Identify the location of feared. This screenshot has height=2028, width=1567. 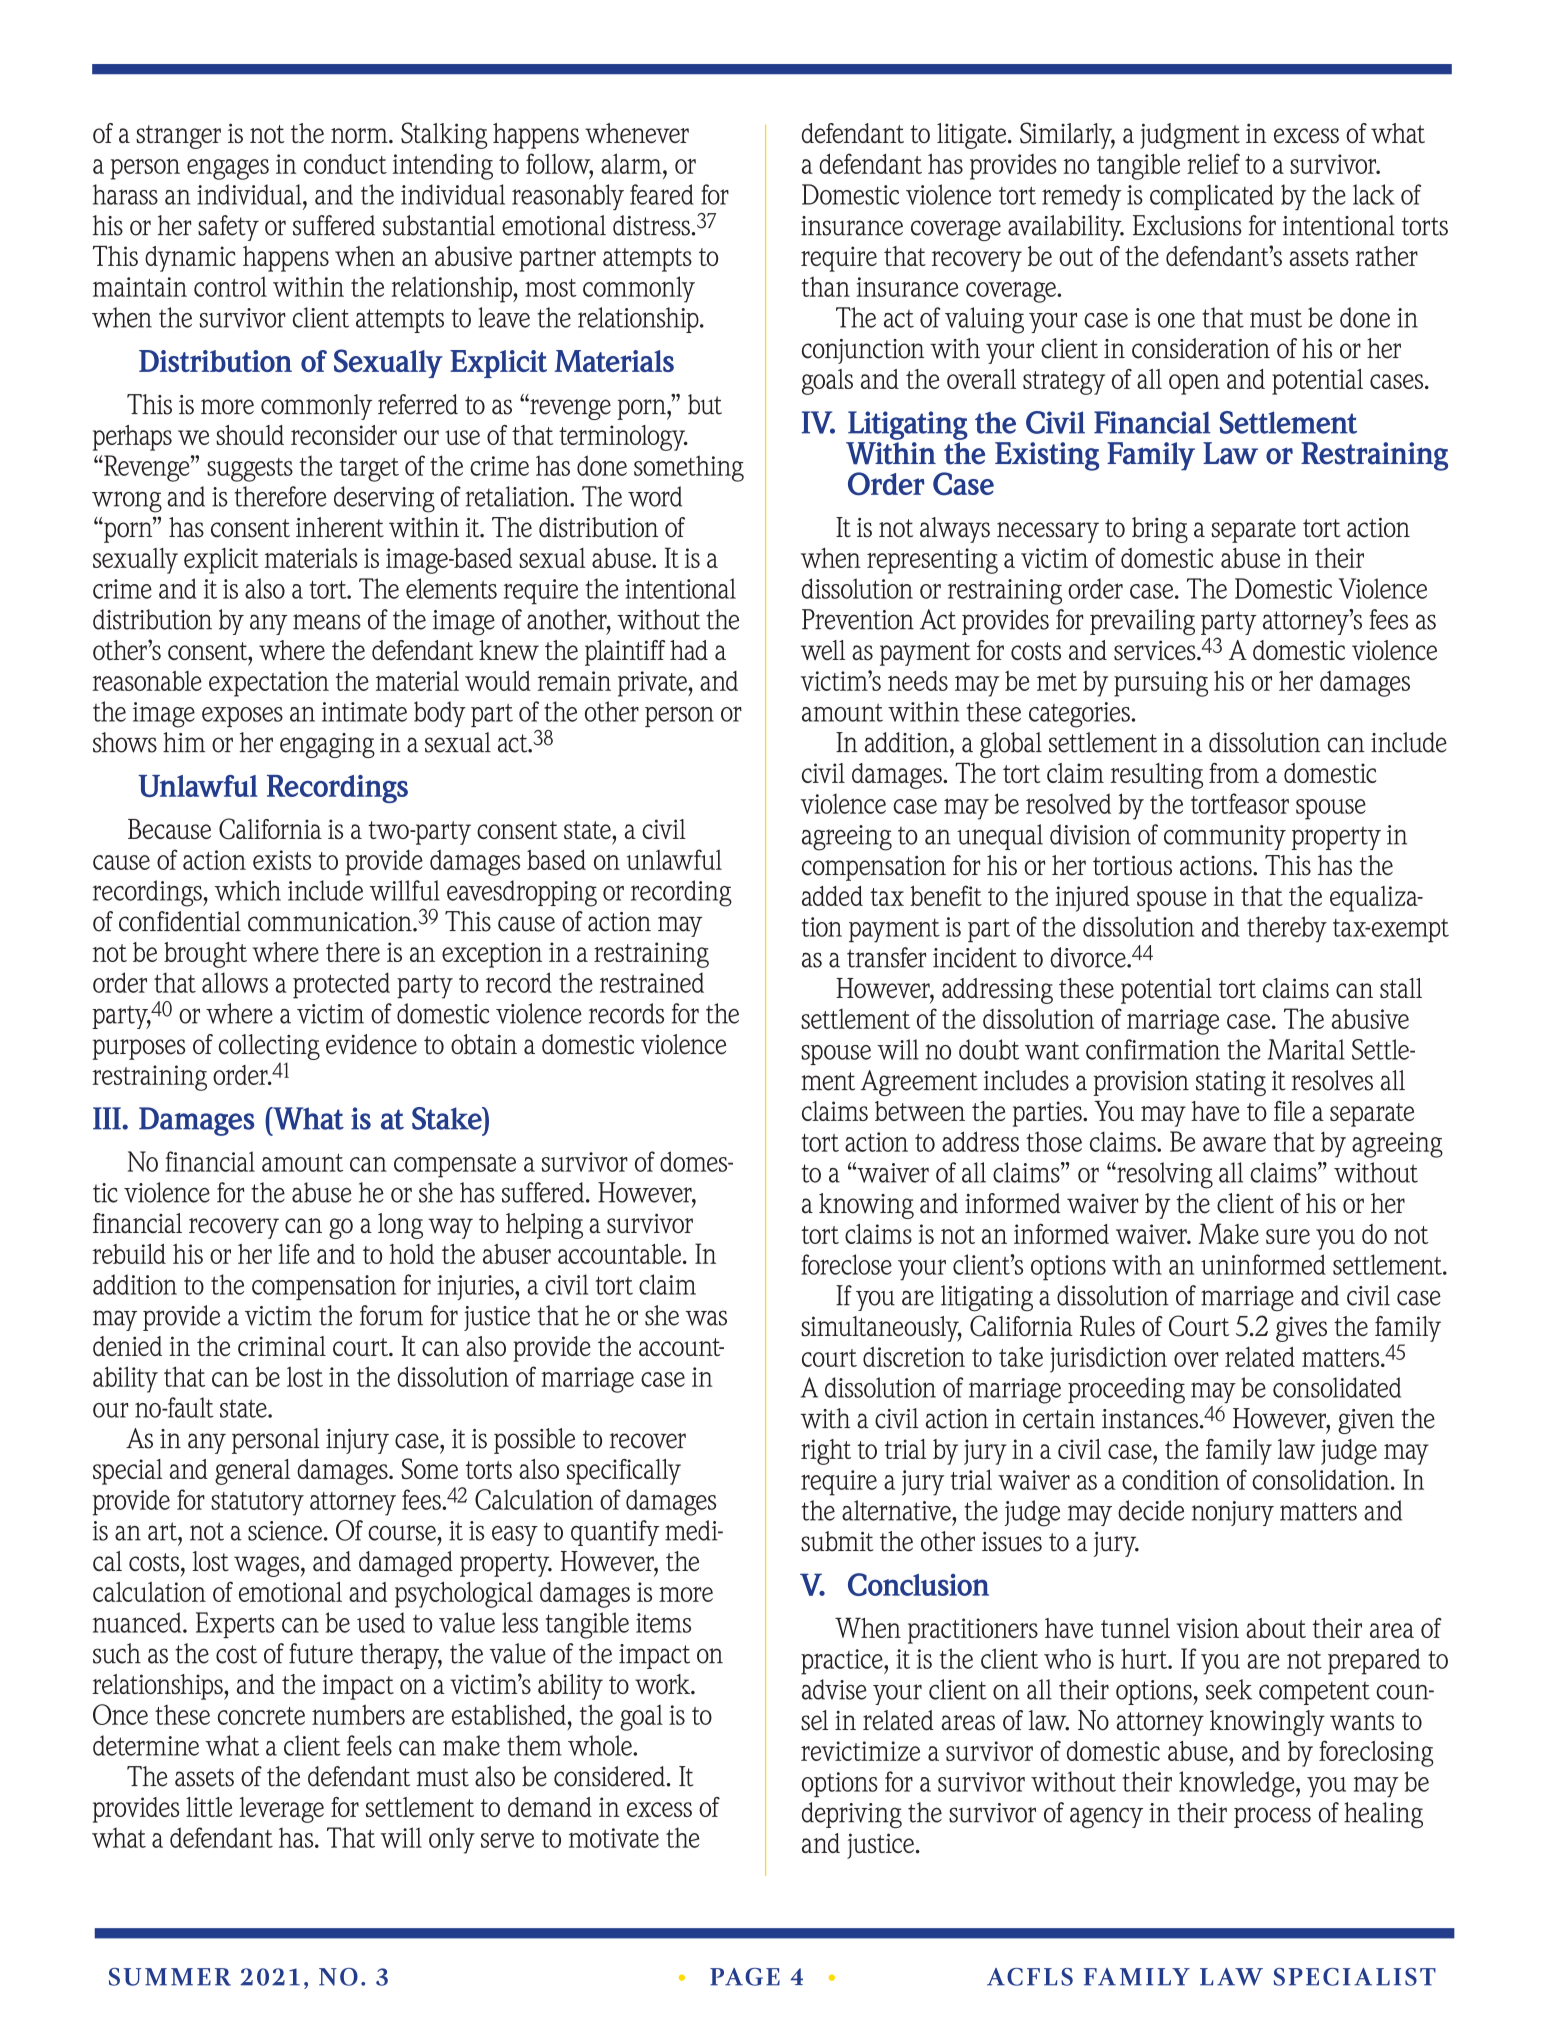
(662, 194).
